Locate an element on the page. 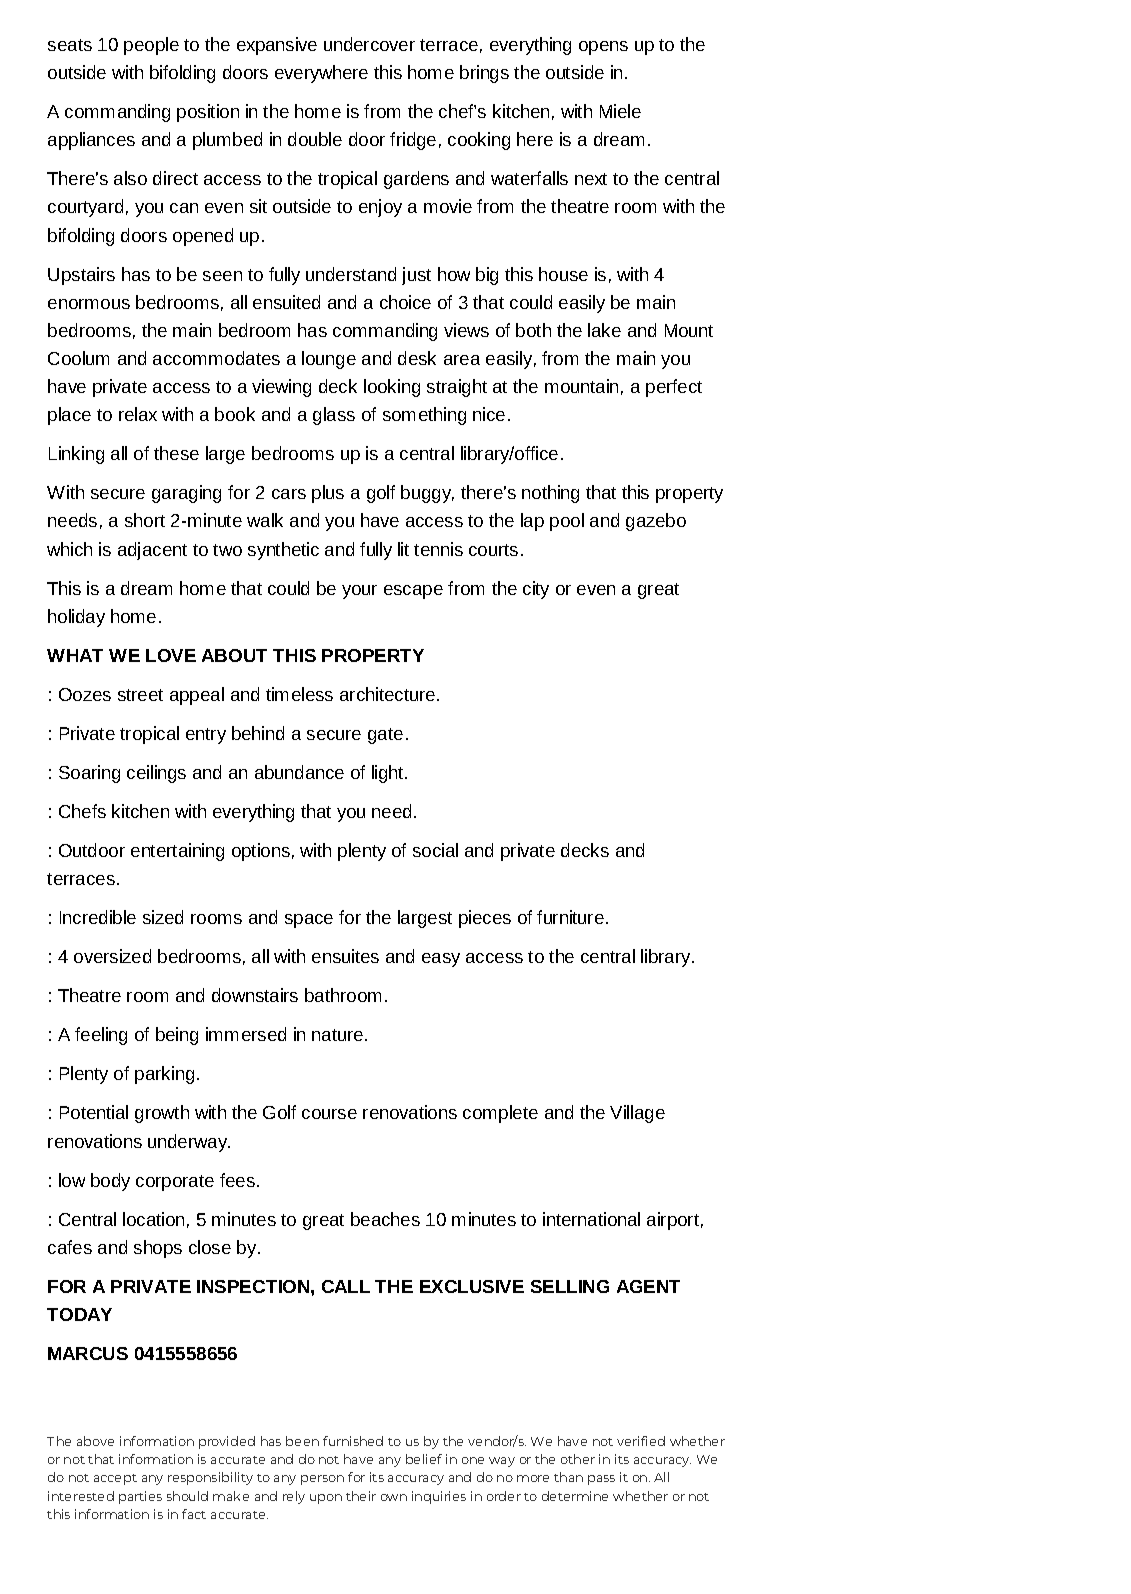  relax is located at coordinates (138, 414).
